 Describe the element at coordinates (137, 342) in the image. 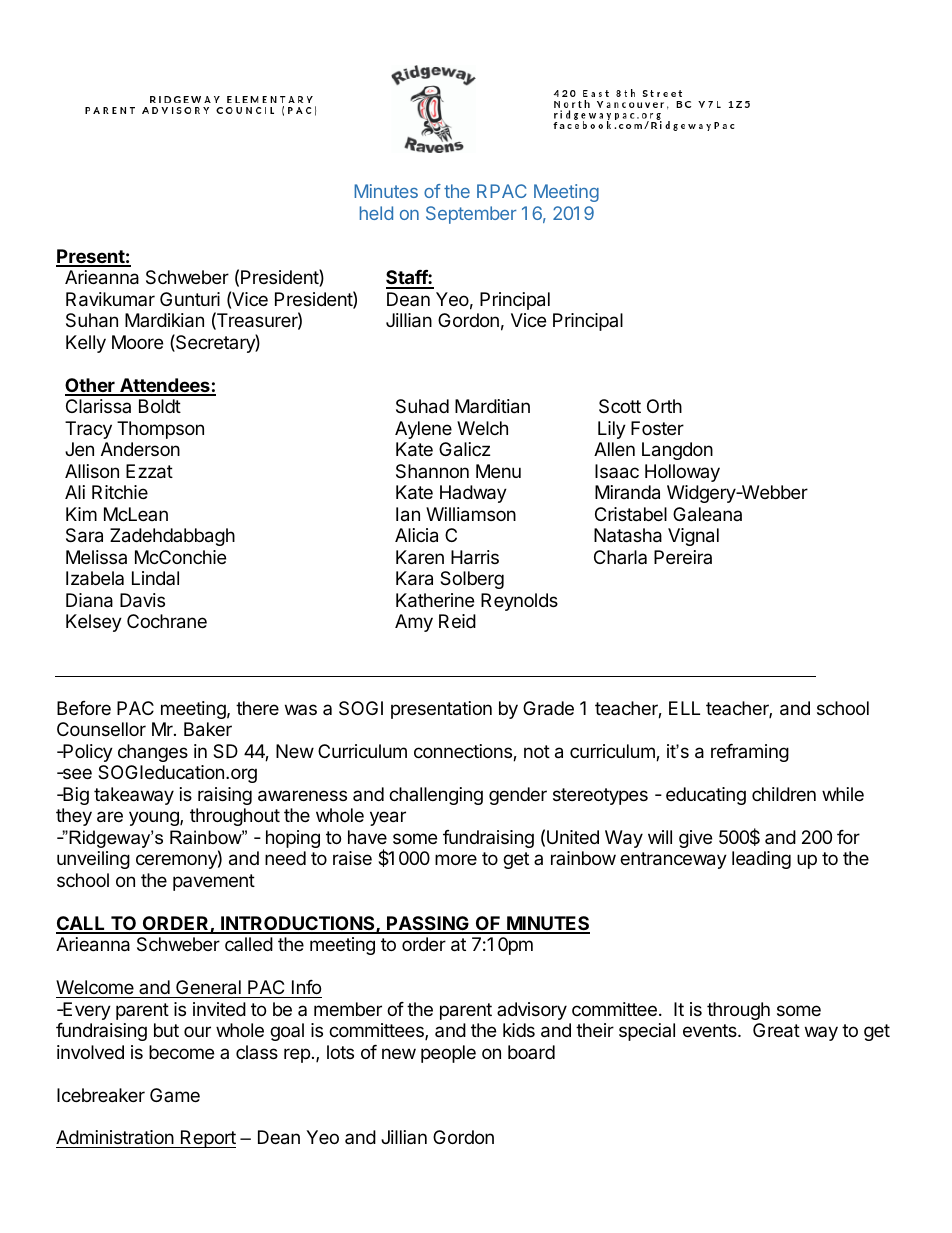

I see `Moore` at that location.
